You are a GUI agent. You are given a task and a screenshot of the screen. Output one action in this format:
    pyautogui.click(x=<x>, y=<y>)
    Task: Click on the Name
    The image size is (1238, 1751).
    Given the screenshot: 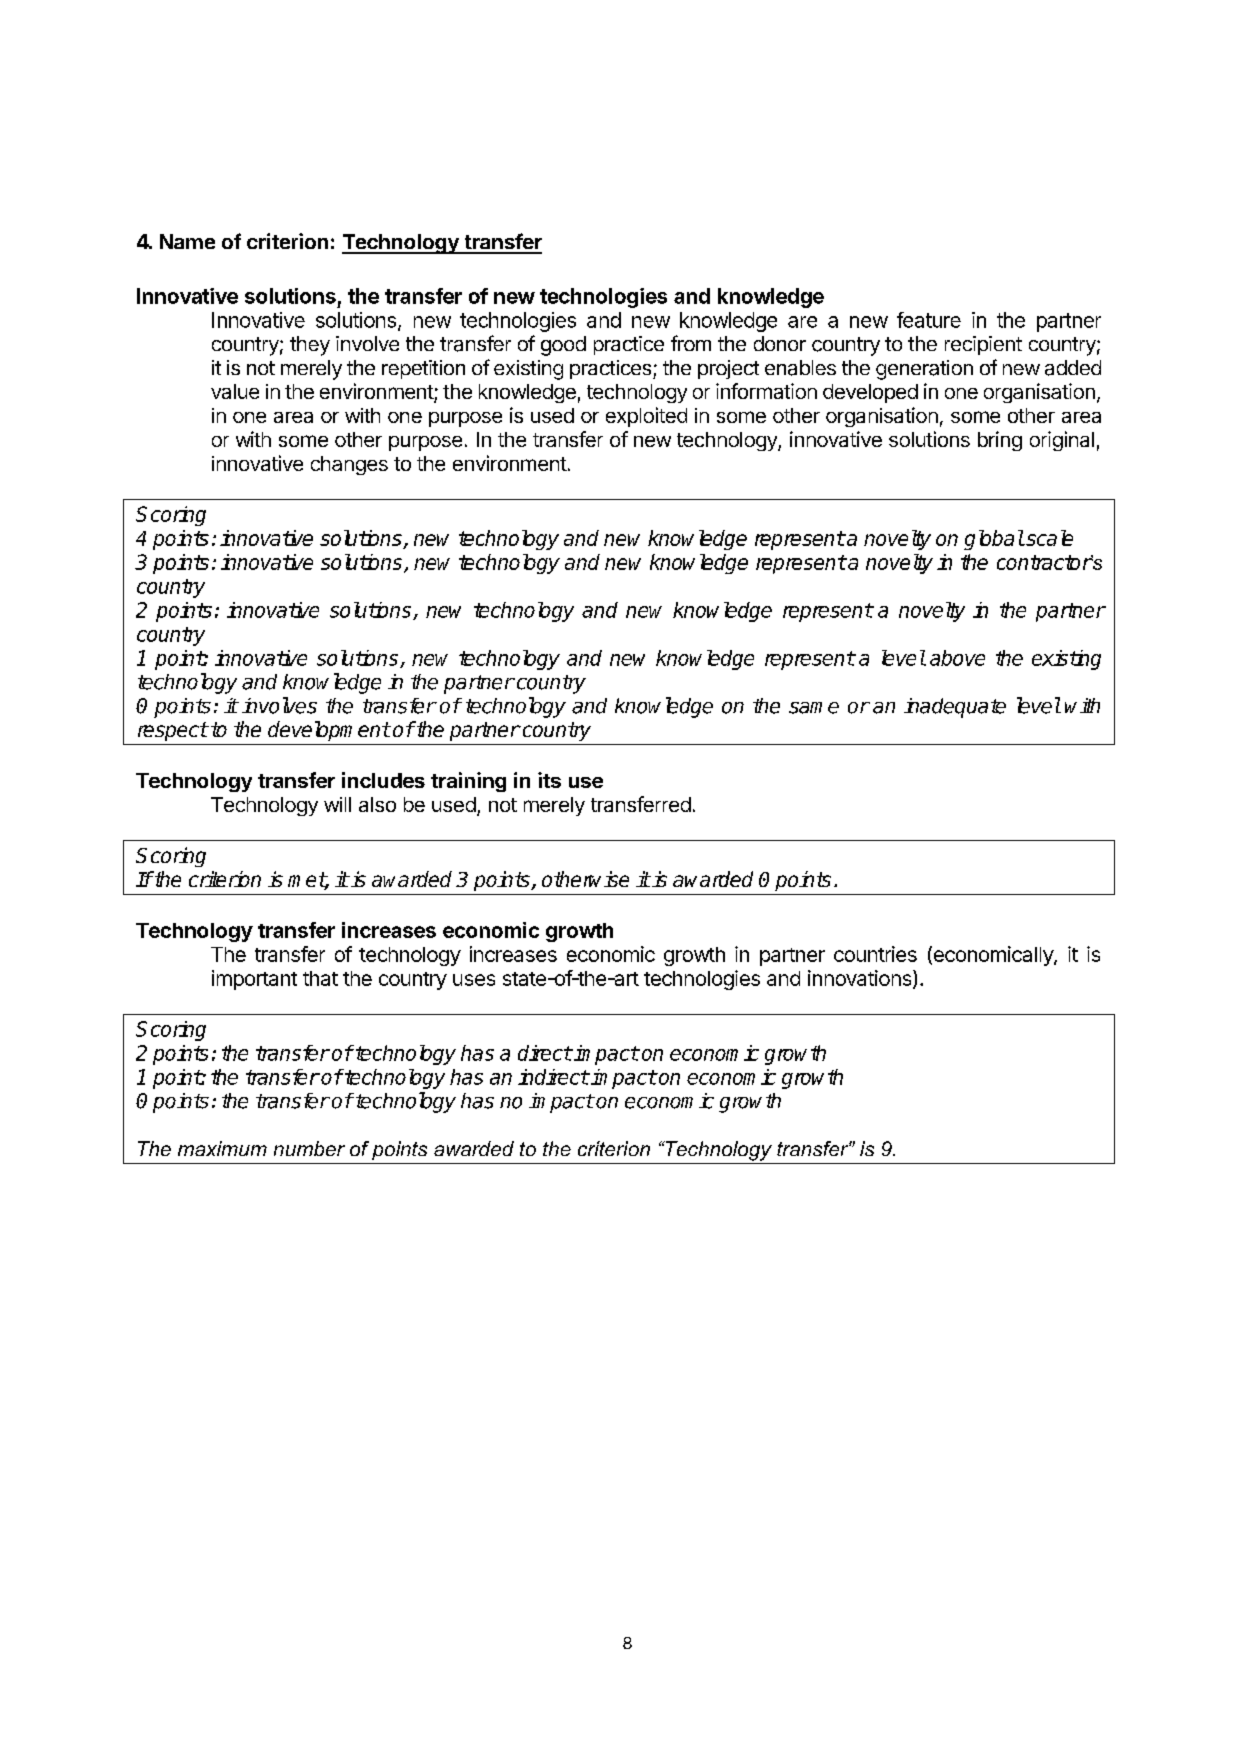 What is the action you would take?
    pyautogui.click(x=187, y=241)
